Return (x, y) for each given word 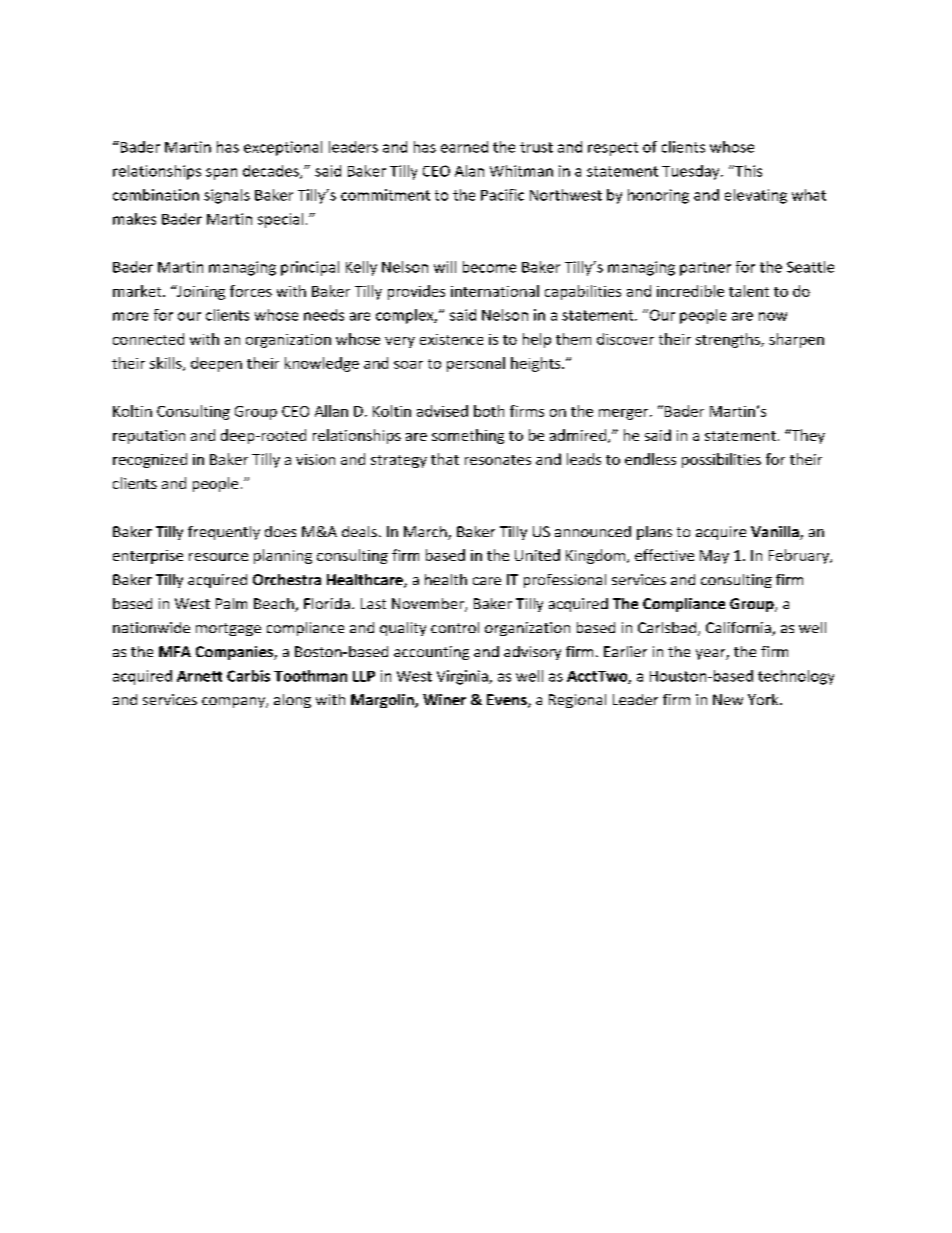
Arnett (199, 676)
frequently (224, 533)
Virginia (463, 677)
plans (654, 533)
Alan (469, 171)
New (728, 699)
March (426, 533)
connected (148, 339)
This (747, 171)
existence (451, 339)
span (221, 174)
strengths (729, 340)
